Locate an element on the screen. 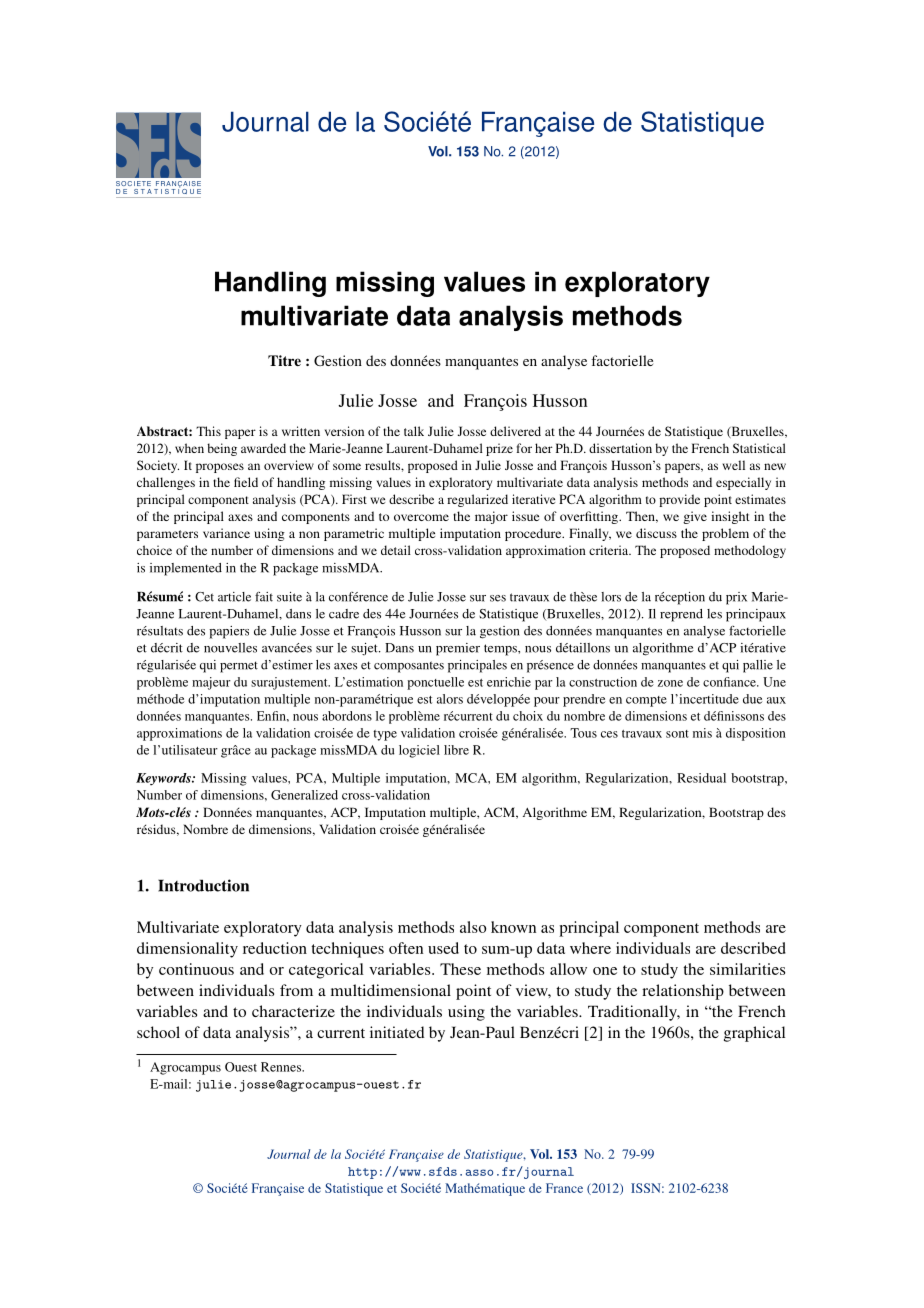 This screenshot has height=1308, width=924. Generalized is located at coordinates (304, 795).
